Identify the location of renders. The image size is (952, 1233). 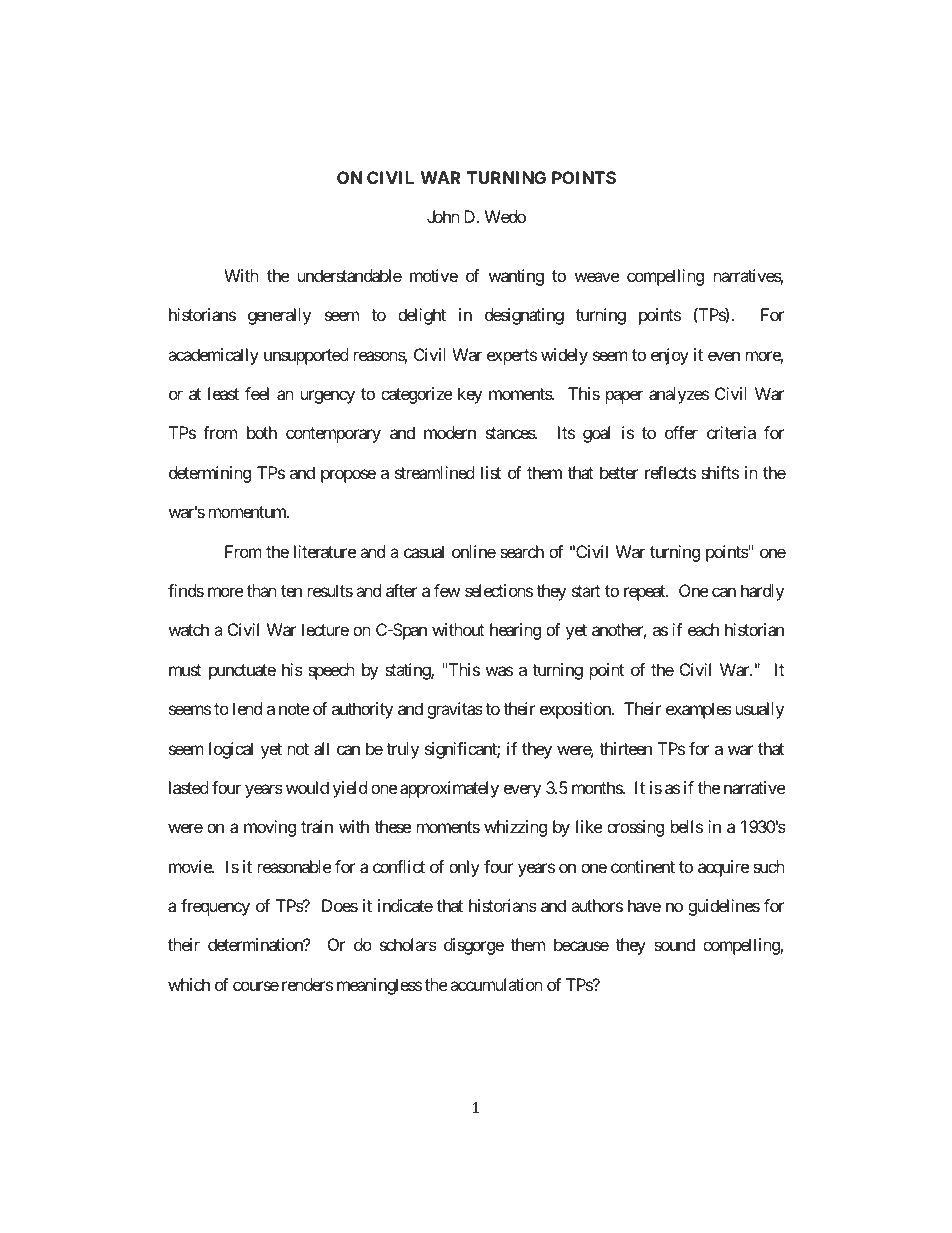
(307, 984).
